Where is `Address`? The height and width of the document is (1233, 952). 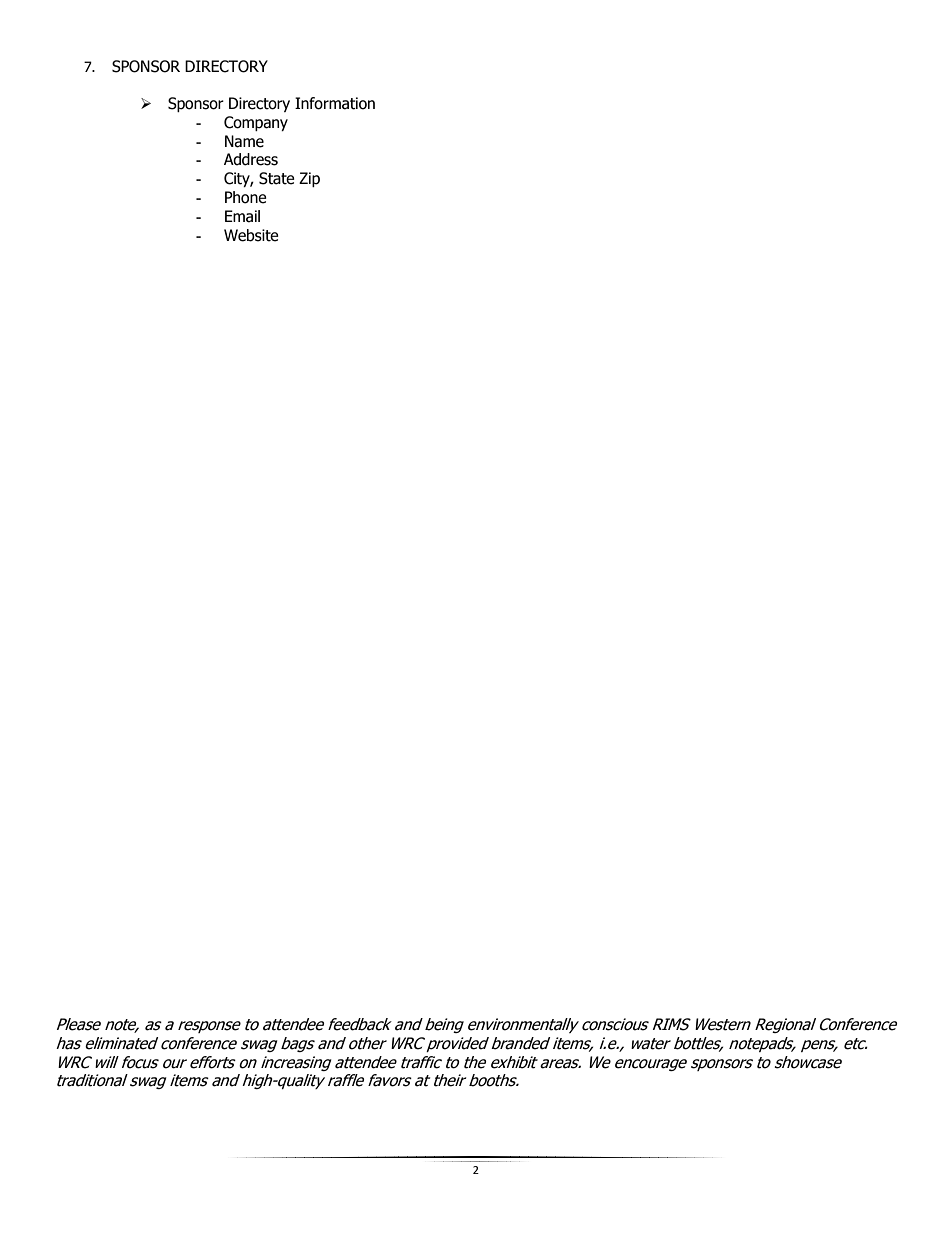 Address is located at coordinates (251, 159).
